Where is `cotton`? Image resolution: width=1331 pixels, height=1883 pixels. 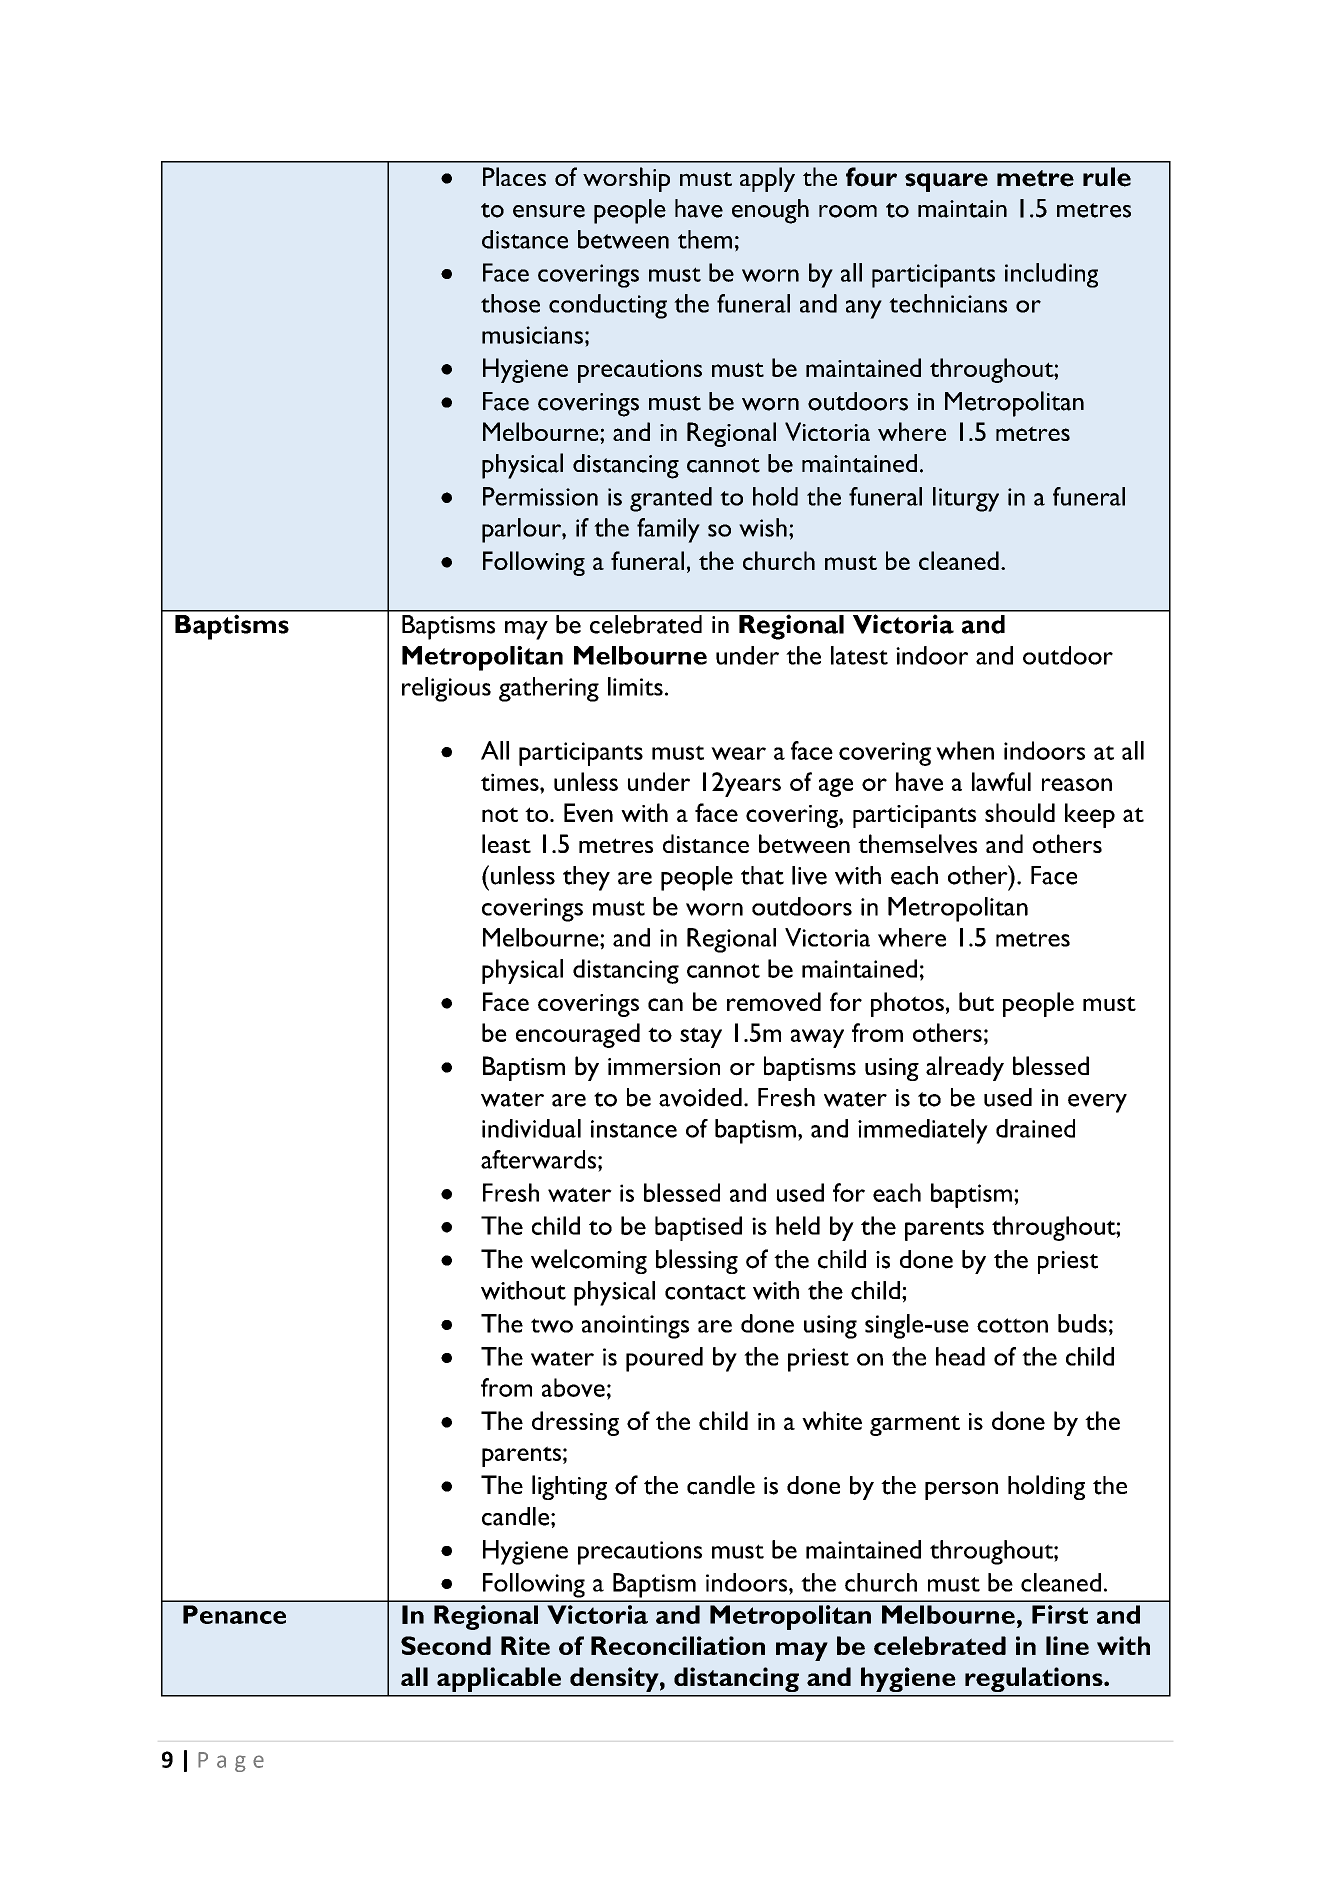 cotton is located at coordinates (1012, 1325).
